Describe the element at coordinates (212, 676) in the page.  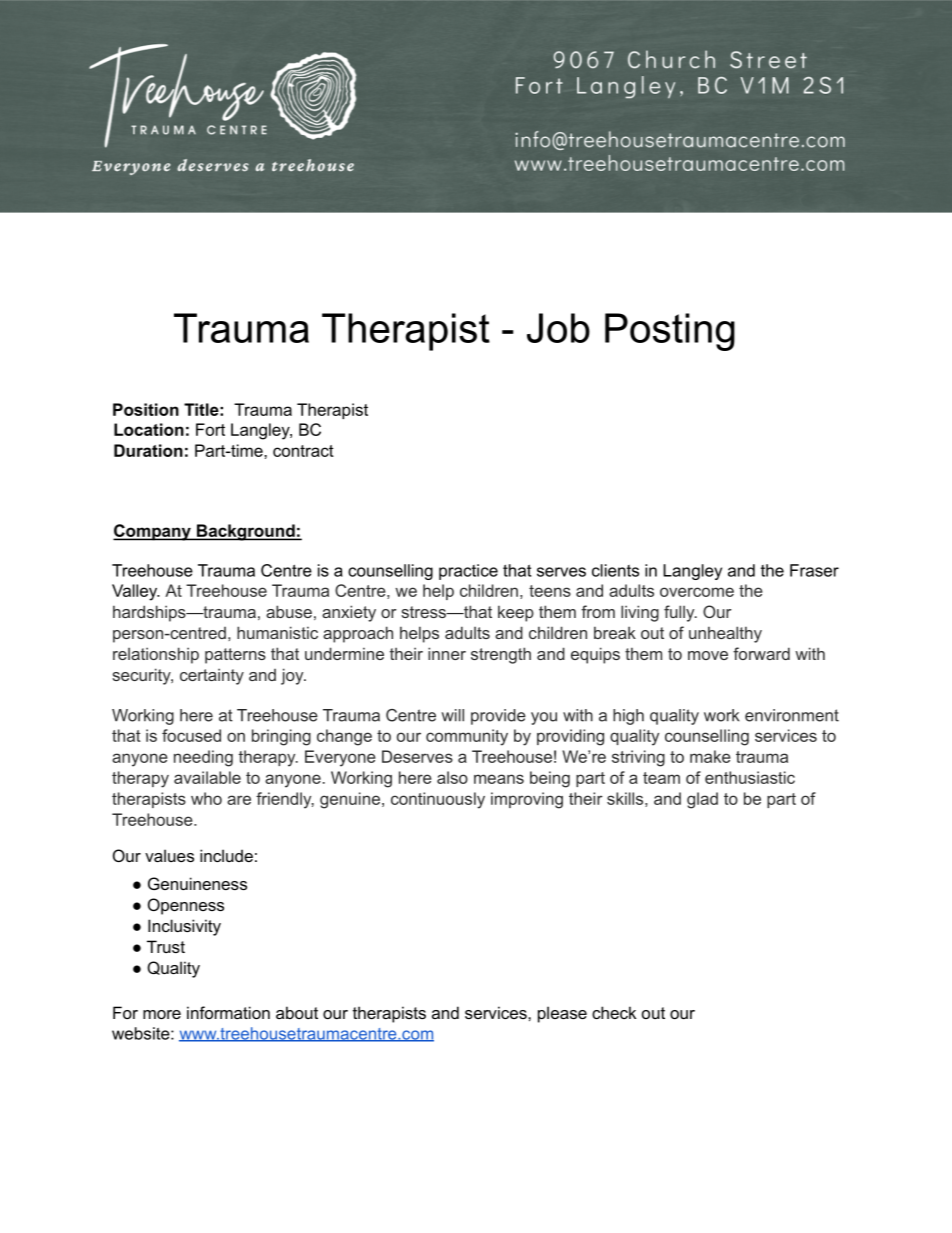
I see `certainty` at that location.
